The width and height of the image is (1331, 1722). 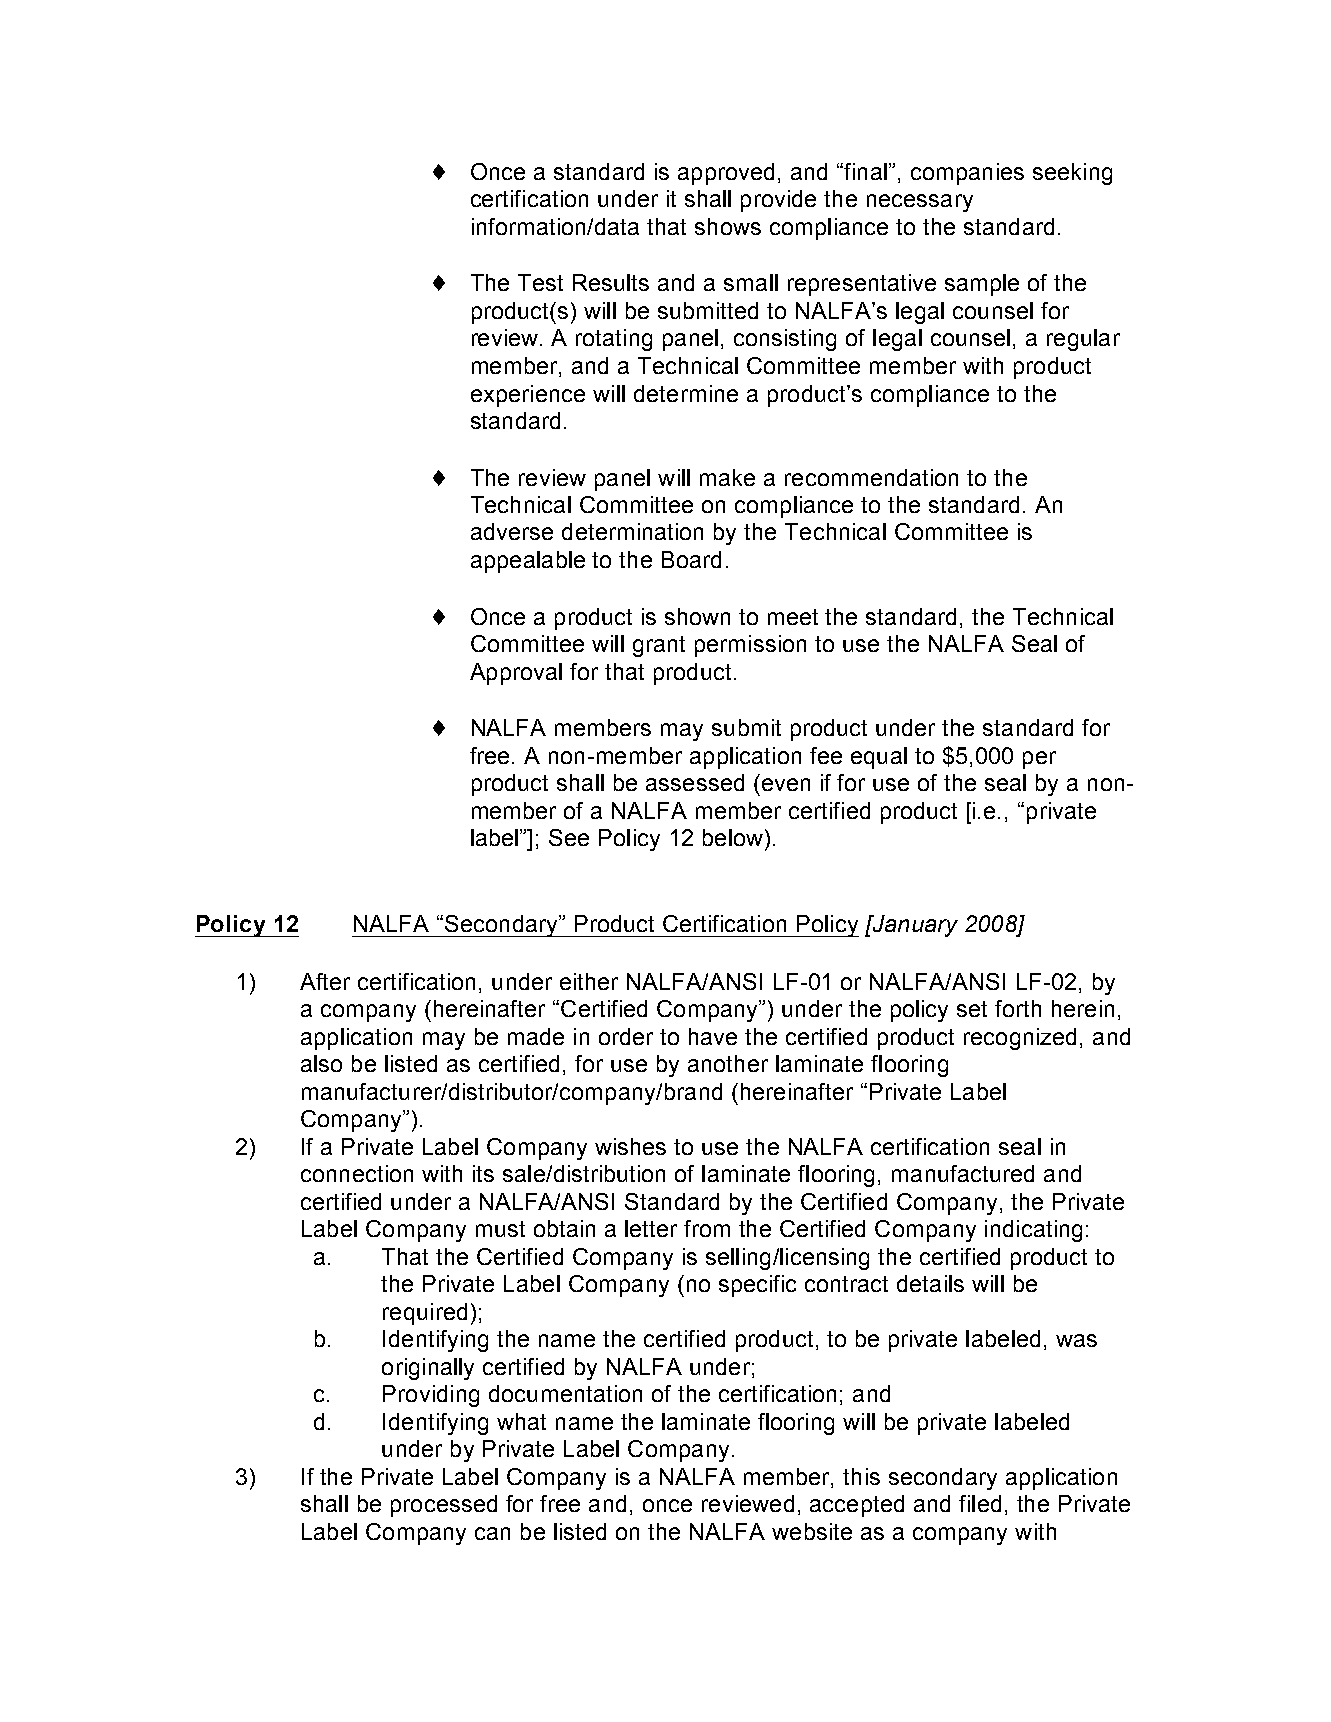 I want to click on recommendation, so click(x=871, y=477).
